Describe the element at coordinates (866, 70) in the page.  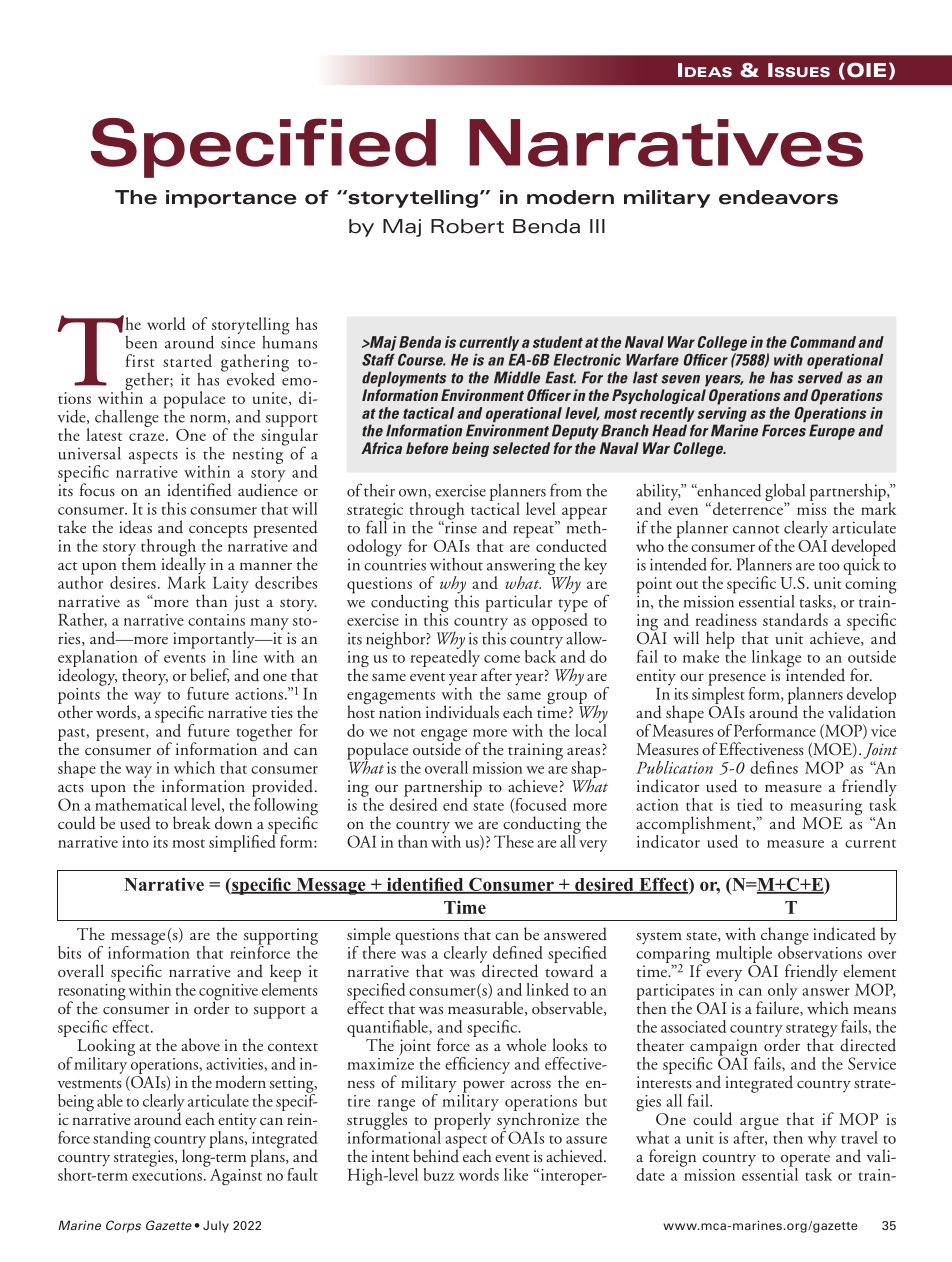
I see `OIE` at that location.
